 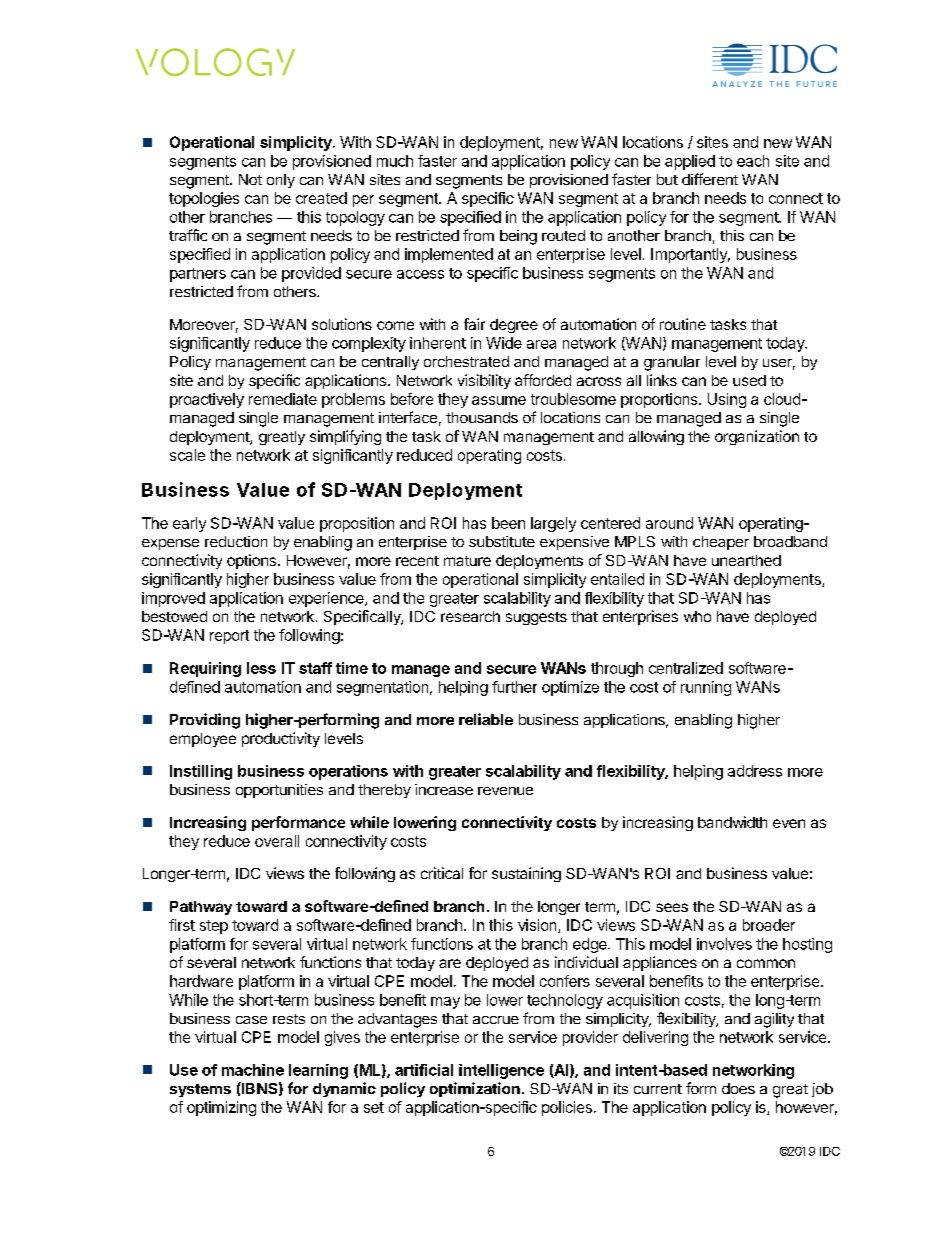 I want to click on different, so click(x=710, y=179).
